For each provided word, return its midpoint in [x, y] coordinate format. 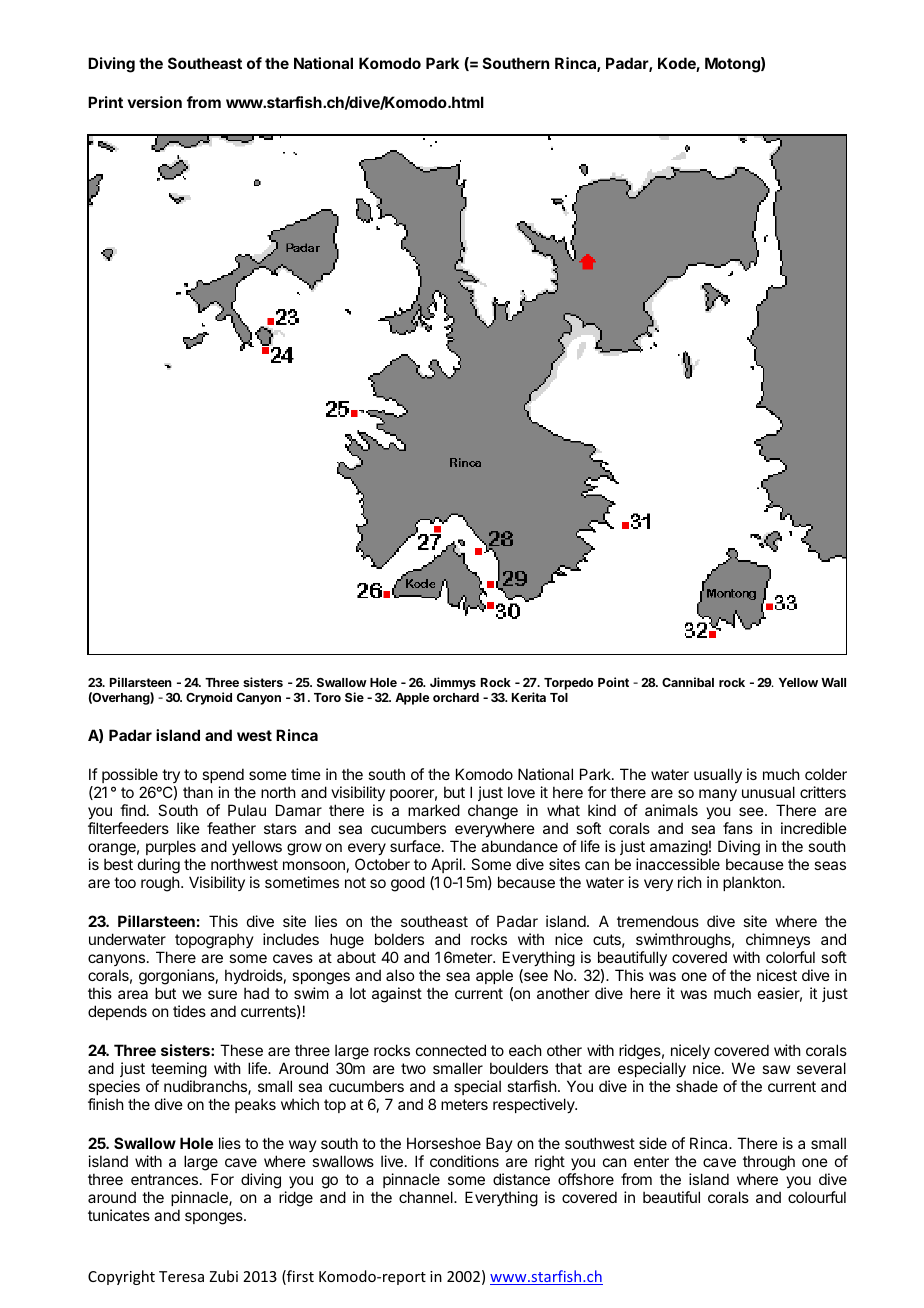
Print [105, 102]
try [171, 778]
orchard [456, 697]
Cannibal [688, 682]
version [154, 102]
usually [718, 775]
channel [427, 1197]
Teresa [181, 1276]
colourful [817, 1197]
